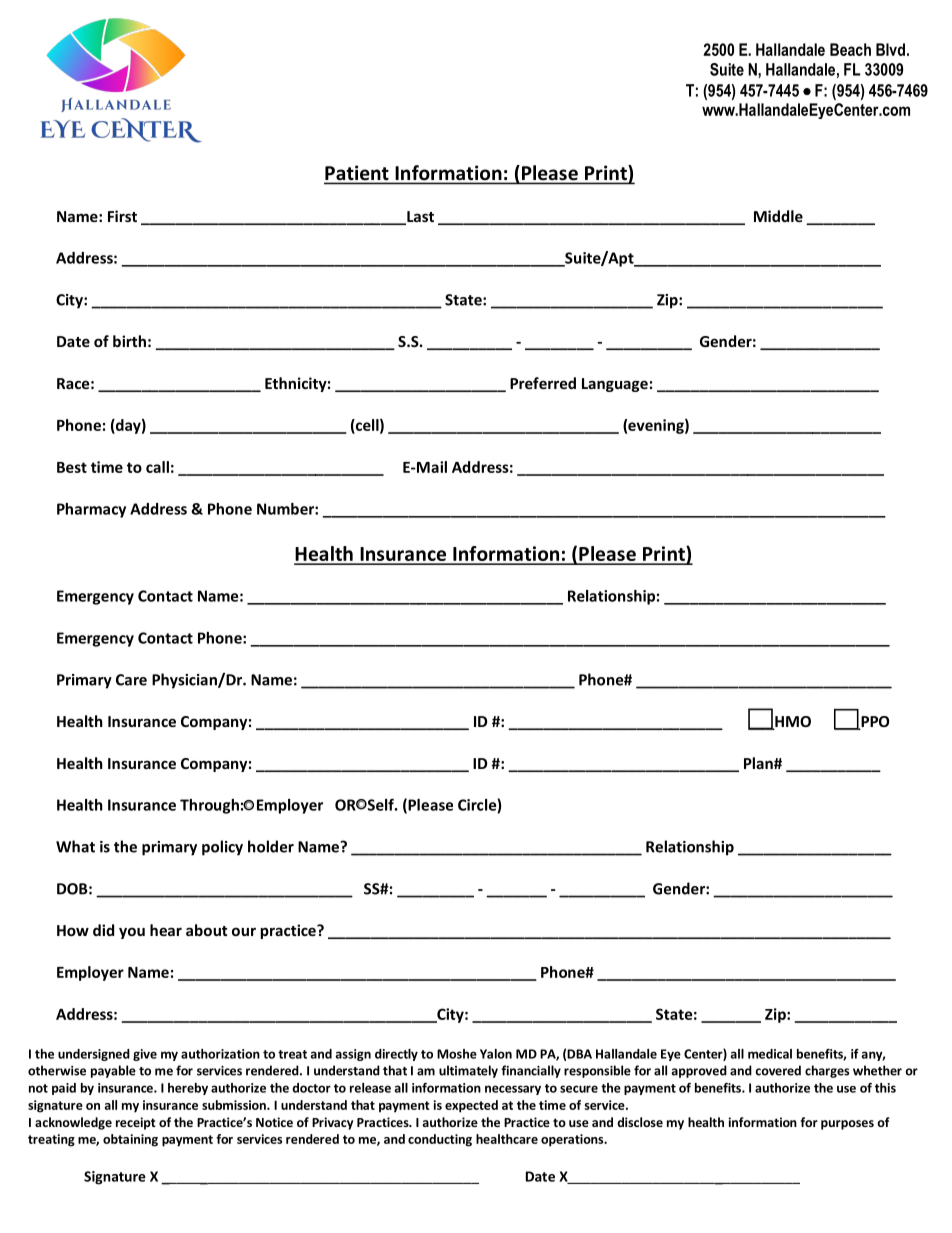 The image size is (952, 1233). What do you see at coordinates (778, 1070) in the document?
I see `covered` at bounding box center [778, 1070].
